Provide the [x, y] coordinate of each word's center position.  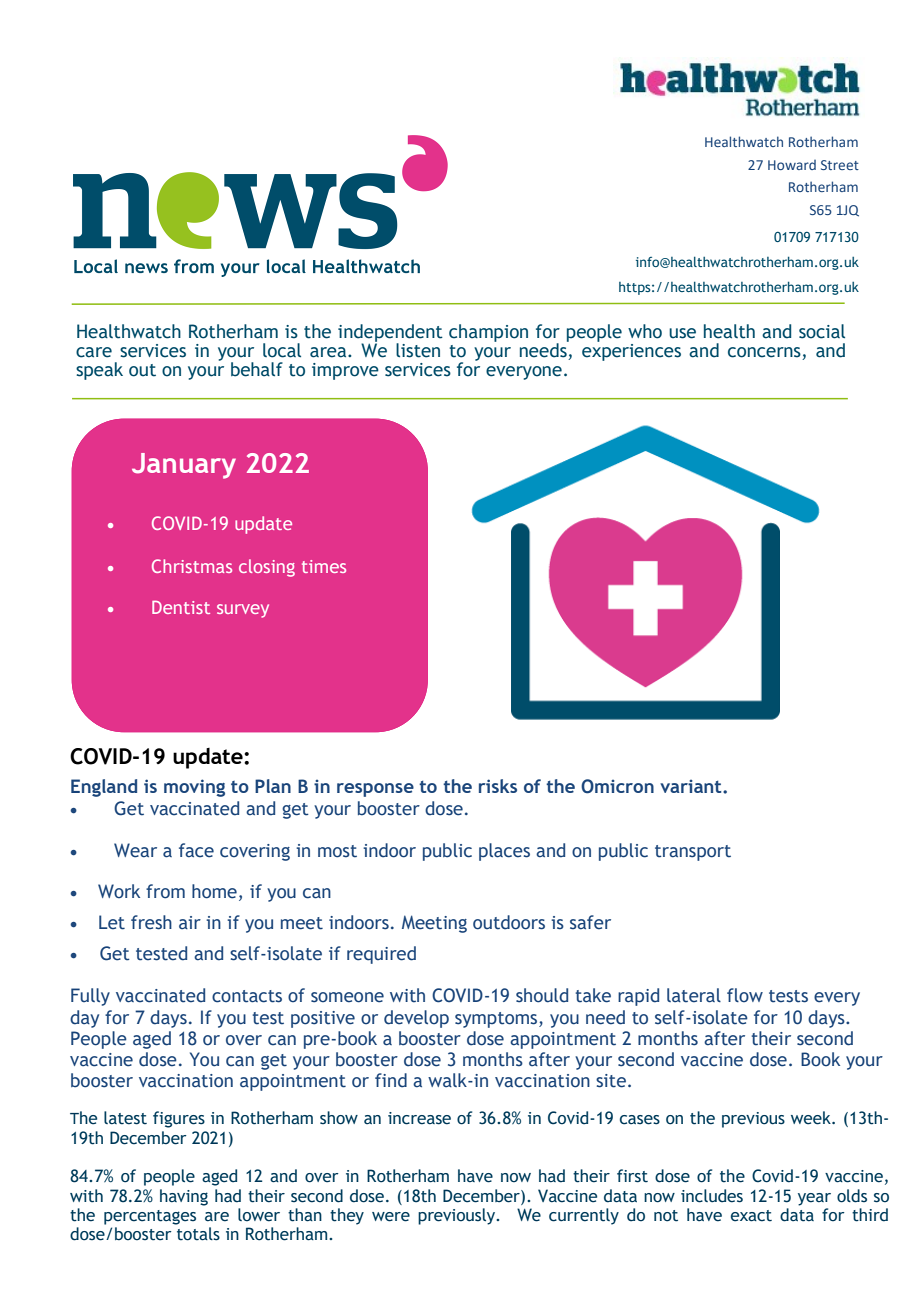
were [391, 1217]
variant [692, 786]
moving [194, 788]
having [184, 1197]
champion [488, 333]
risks [498, 786]
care [94, 352]
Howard [792, 165]
